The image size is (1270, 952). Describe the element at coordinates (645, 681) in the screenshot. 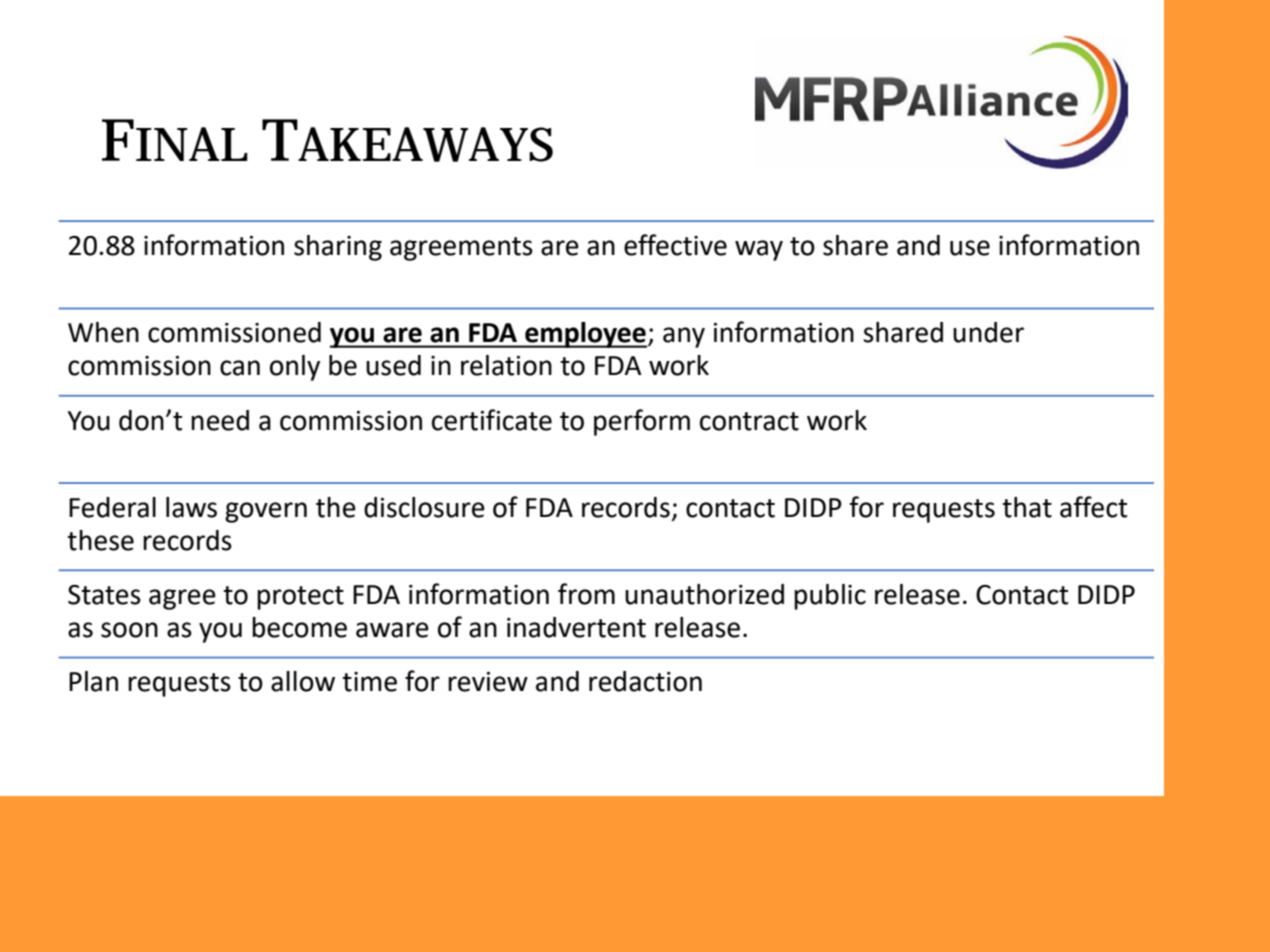

I see `redaction` at that location.
